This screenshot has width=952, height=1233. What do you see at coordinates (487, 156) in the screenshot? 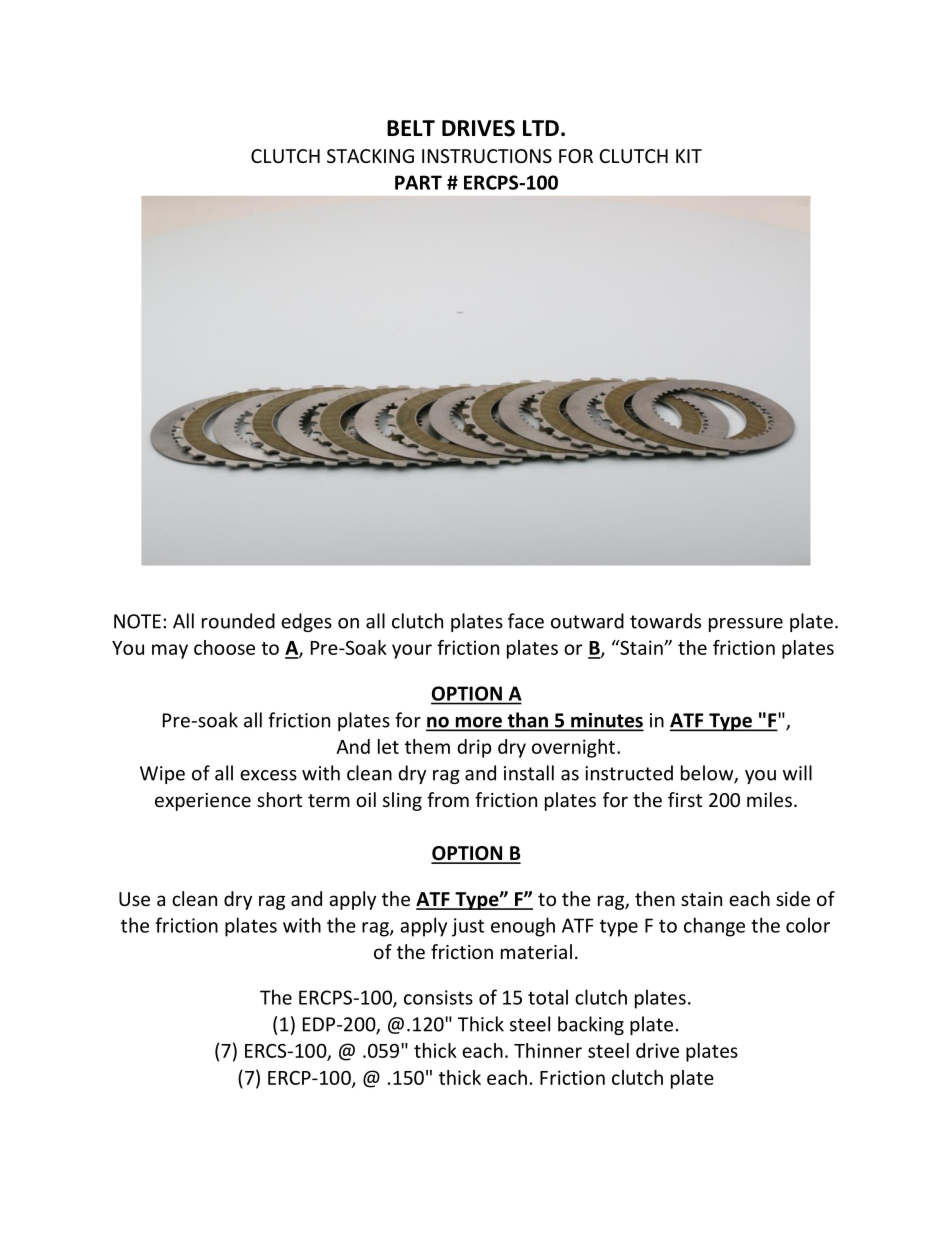
I see `INSTRUCTIONS` at bounding box center [487, 156].
